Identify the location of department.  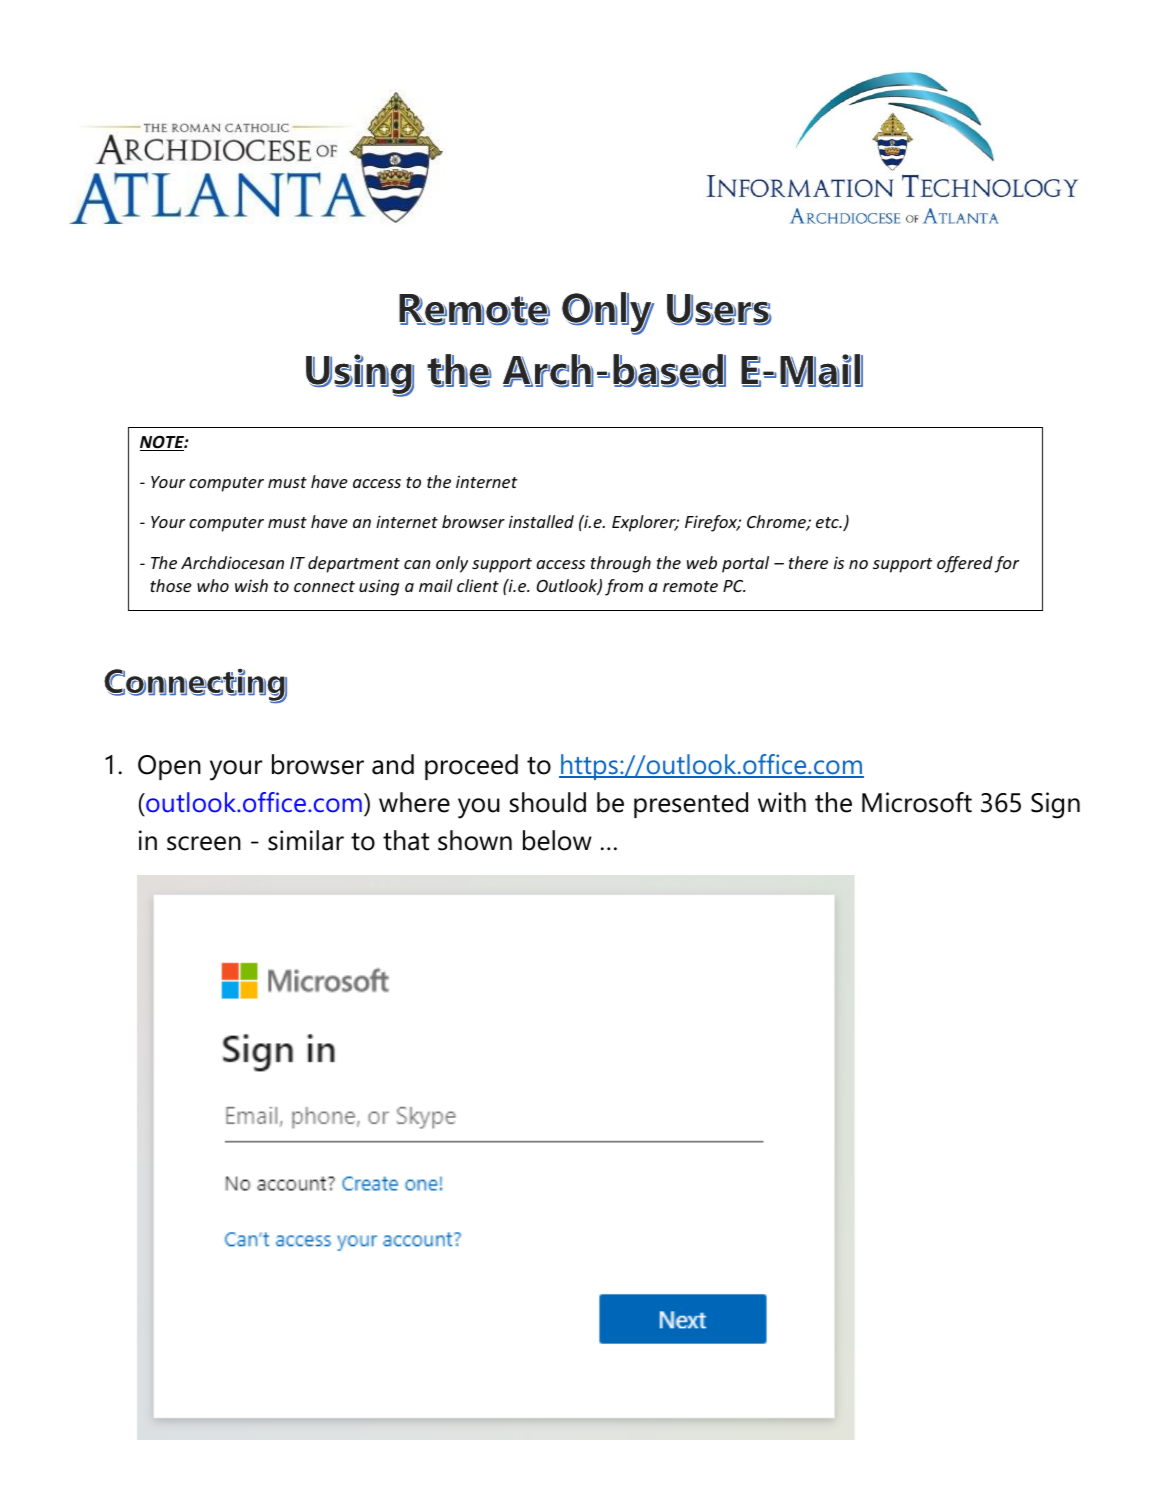
(354, 564).
